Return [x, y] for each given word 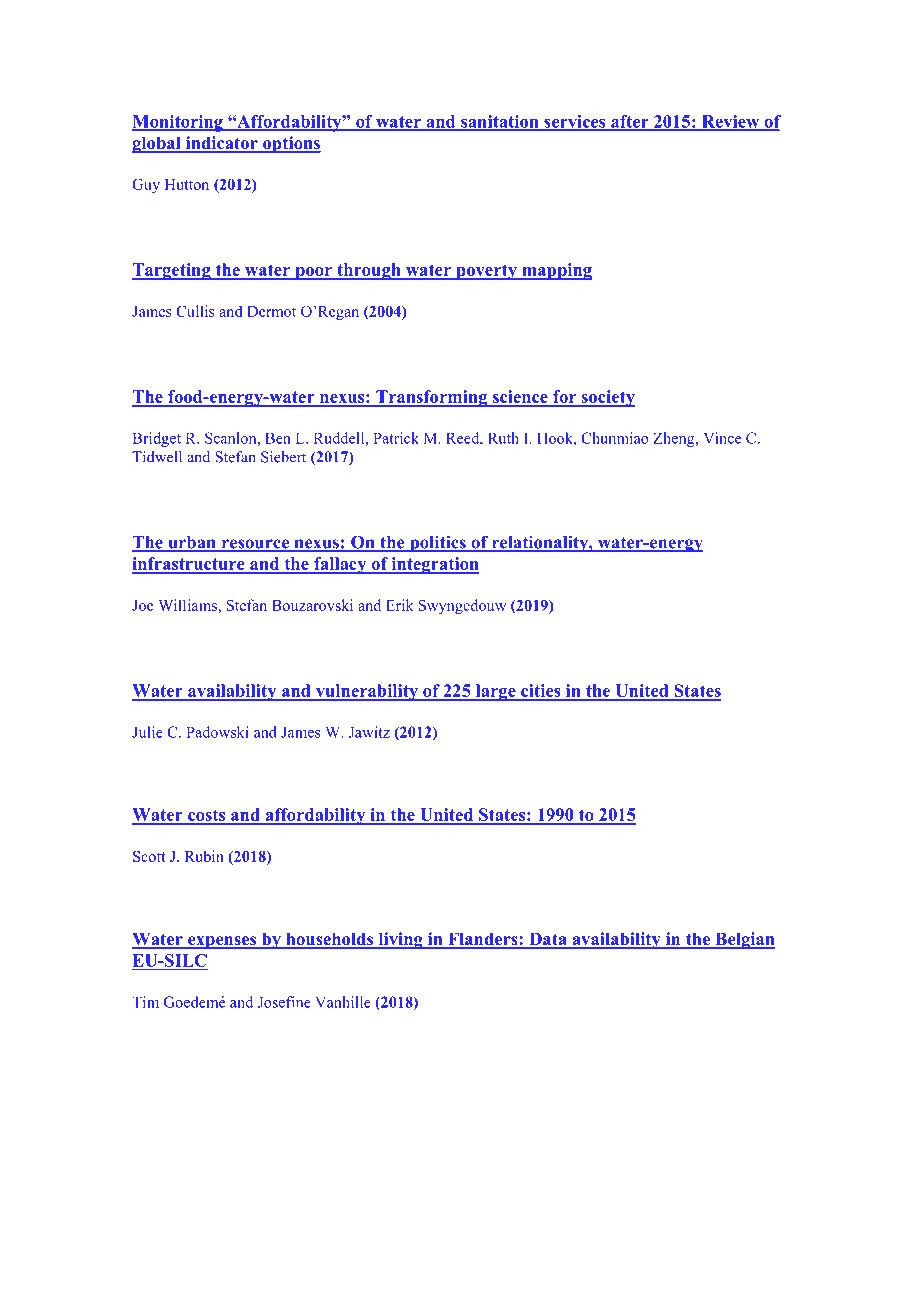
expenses [222, 942]
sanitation [500, 122]
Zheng [675, 439]
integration [434, 565]
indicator [221, 144]
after [630, 122]
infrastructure [189, 565]
